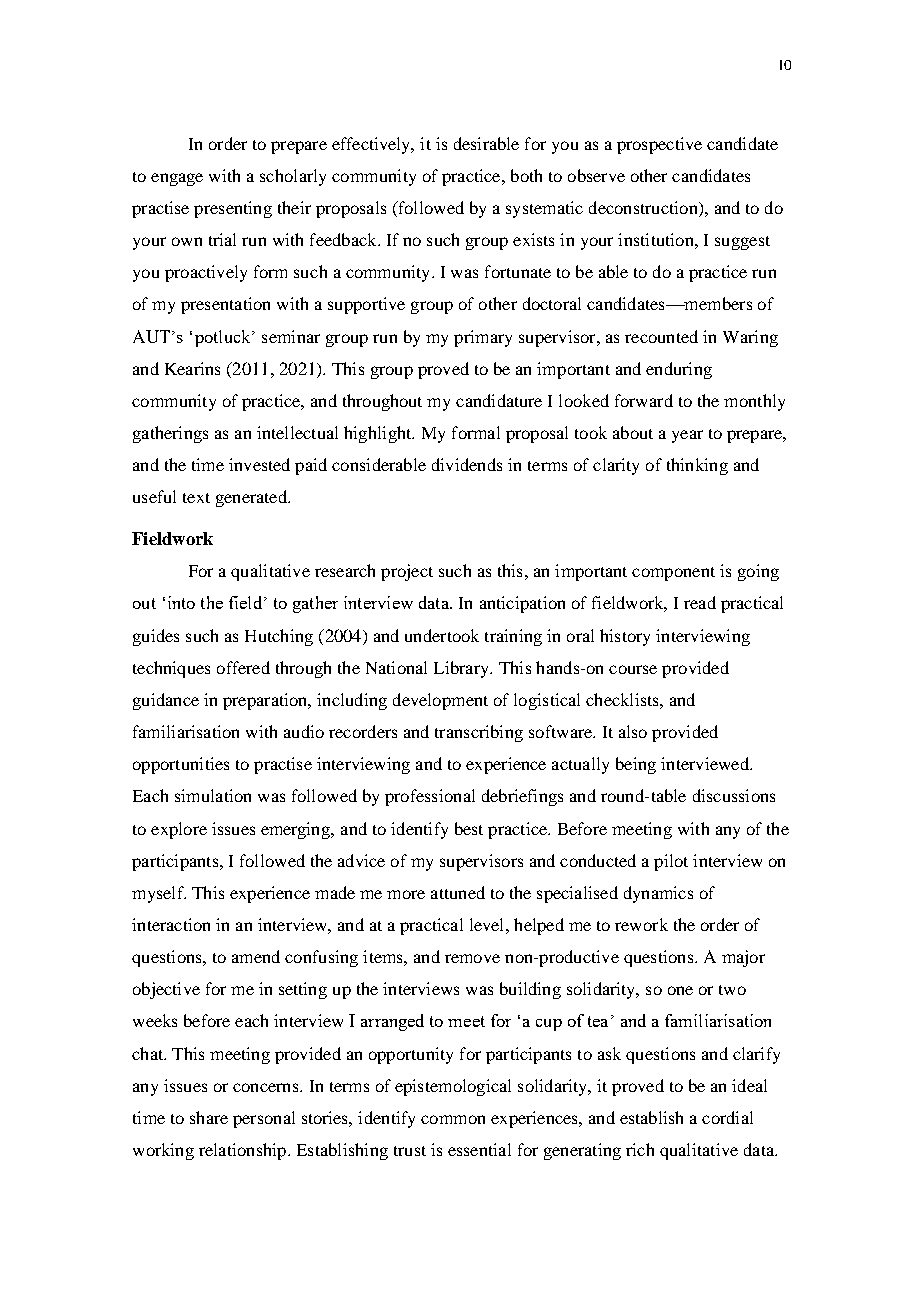 This image has height=1308, width=924. I want to click on attuned, so click(458, 892).
